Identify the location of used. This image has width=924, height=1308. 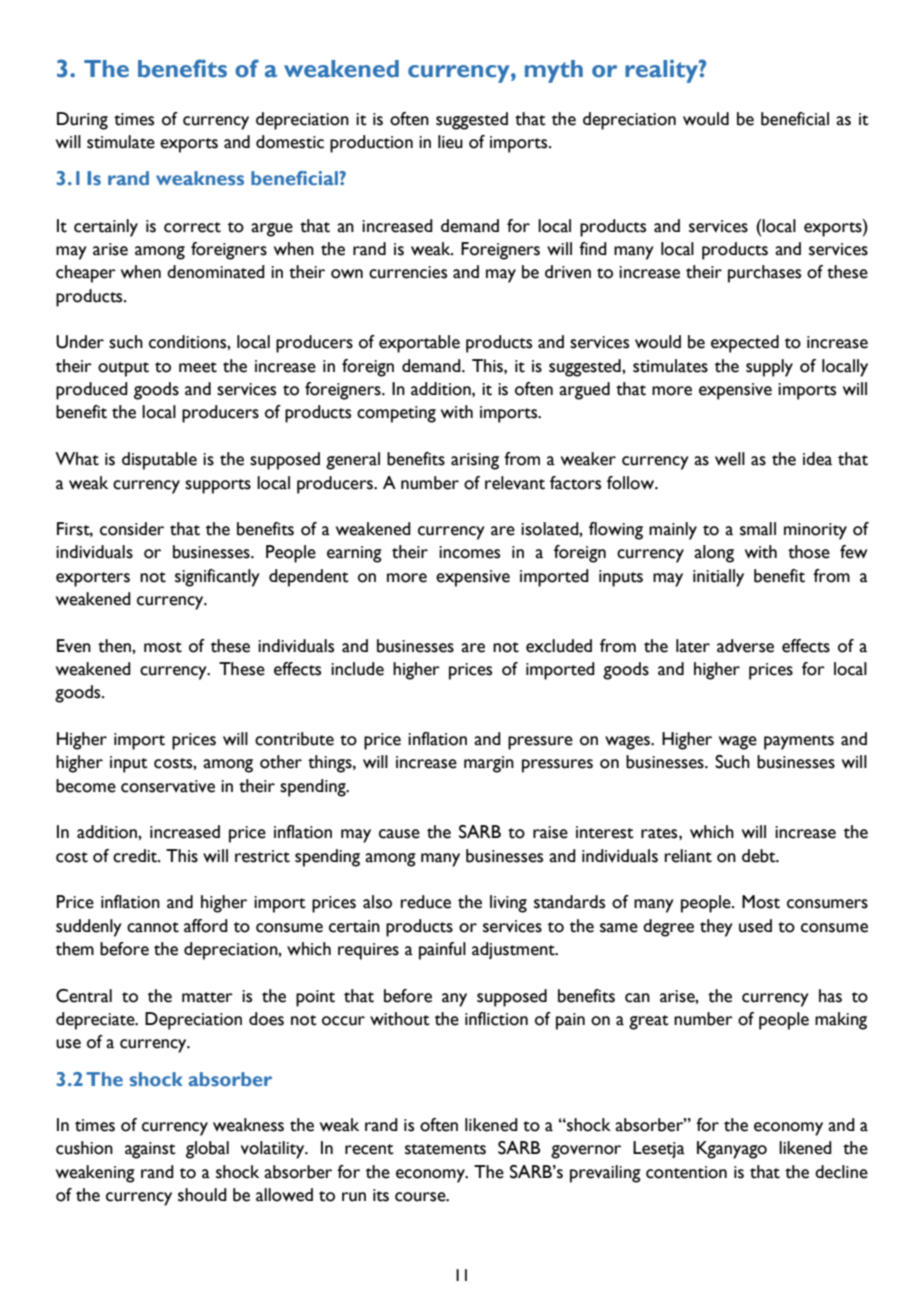
(755, 926).
